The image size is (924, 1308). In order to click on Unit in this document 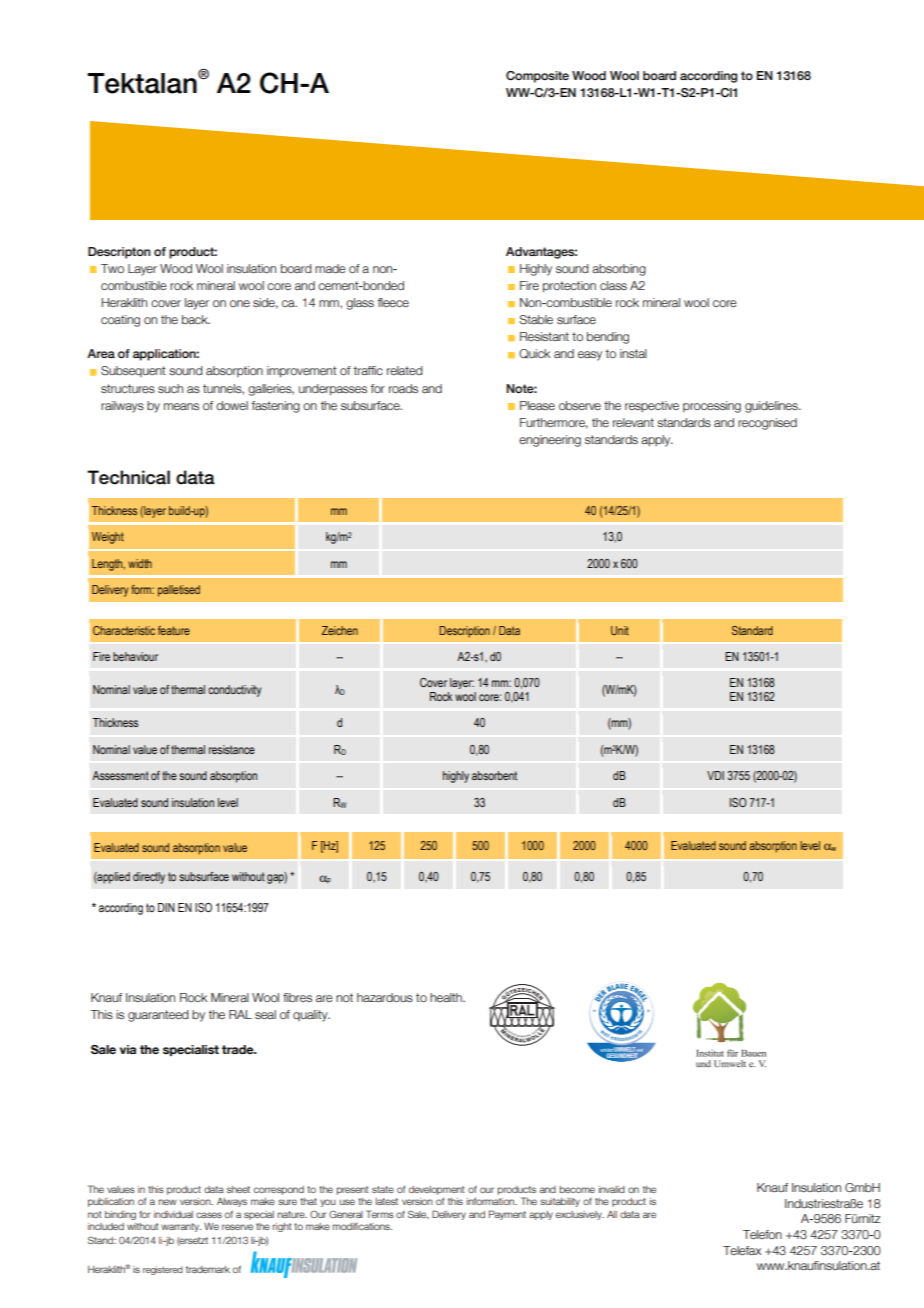, I will do `click(620, 630)`.
